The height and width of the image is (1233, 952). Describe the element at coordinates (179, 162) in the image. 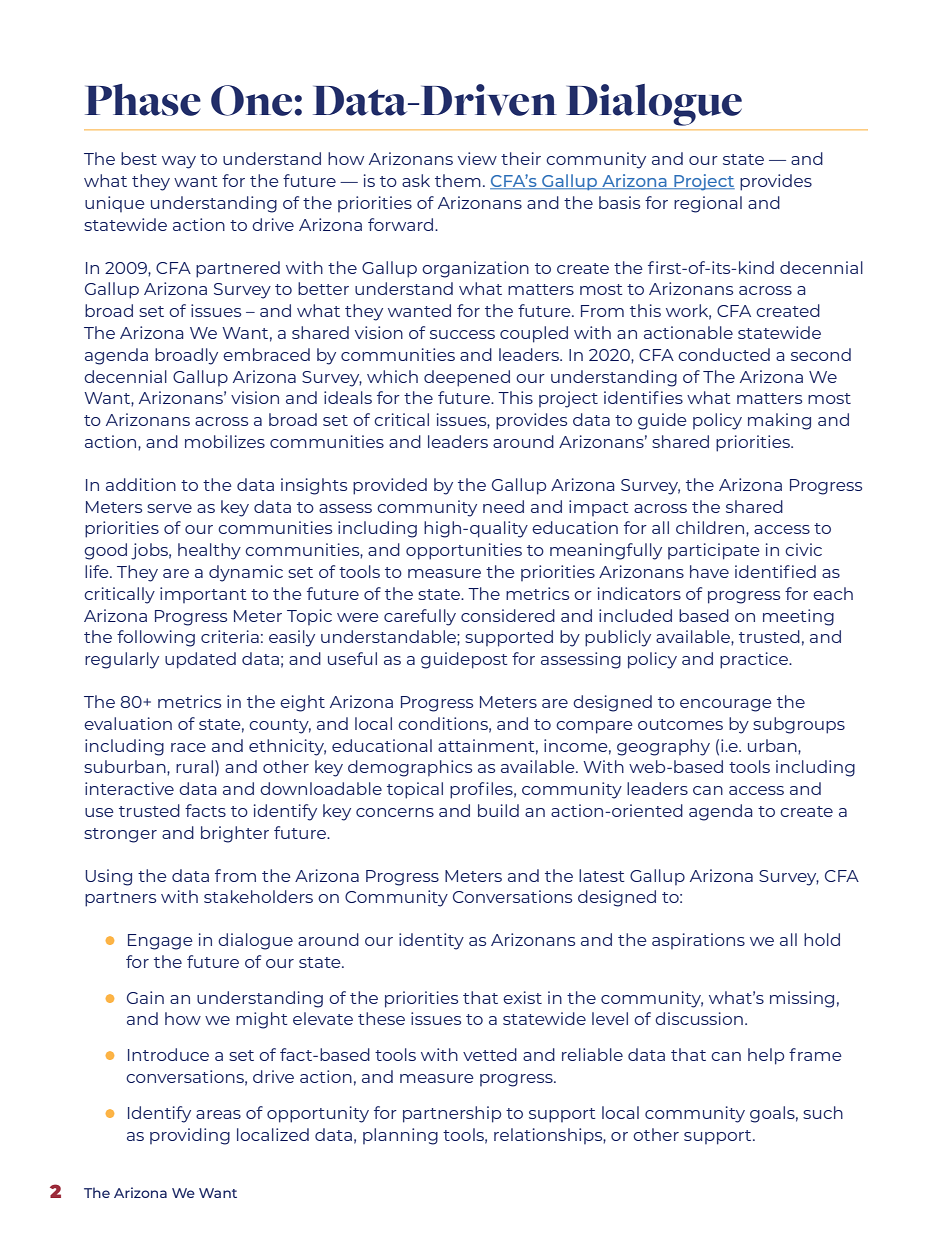

I see `way` at that location.
